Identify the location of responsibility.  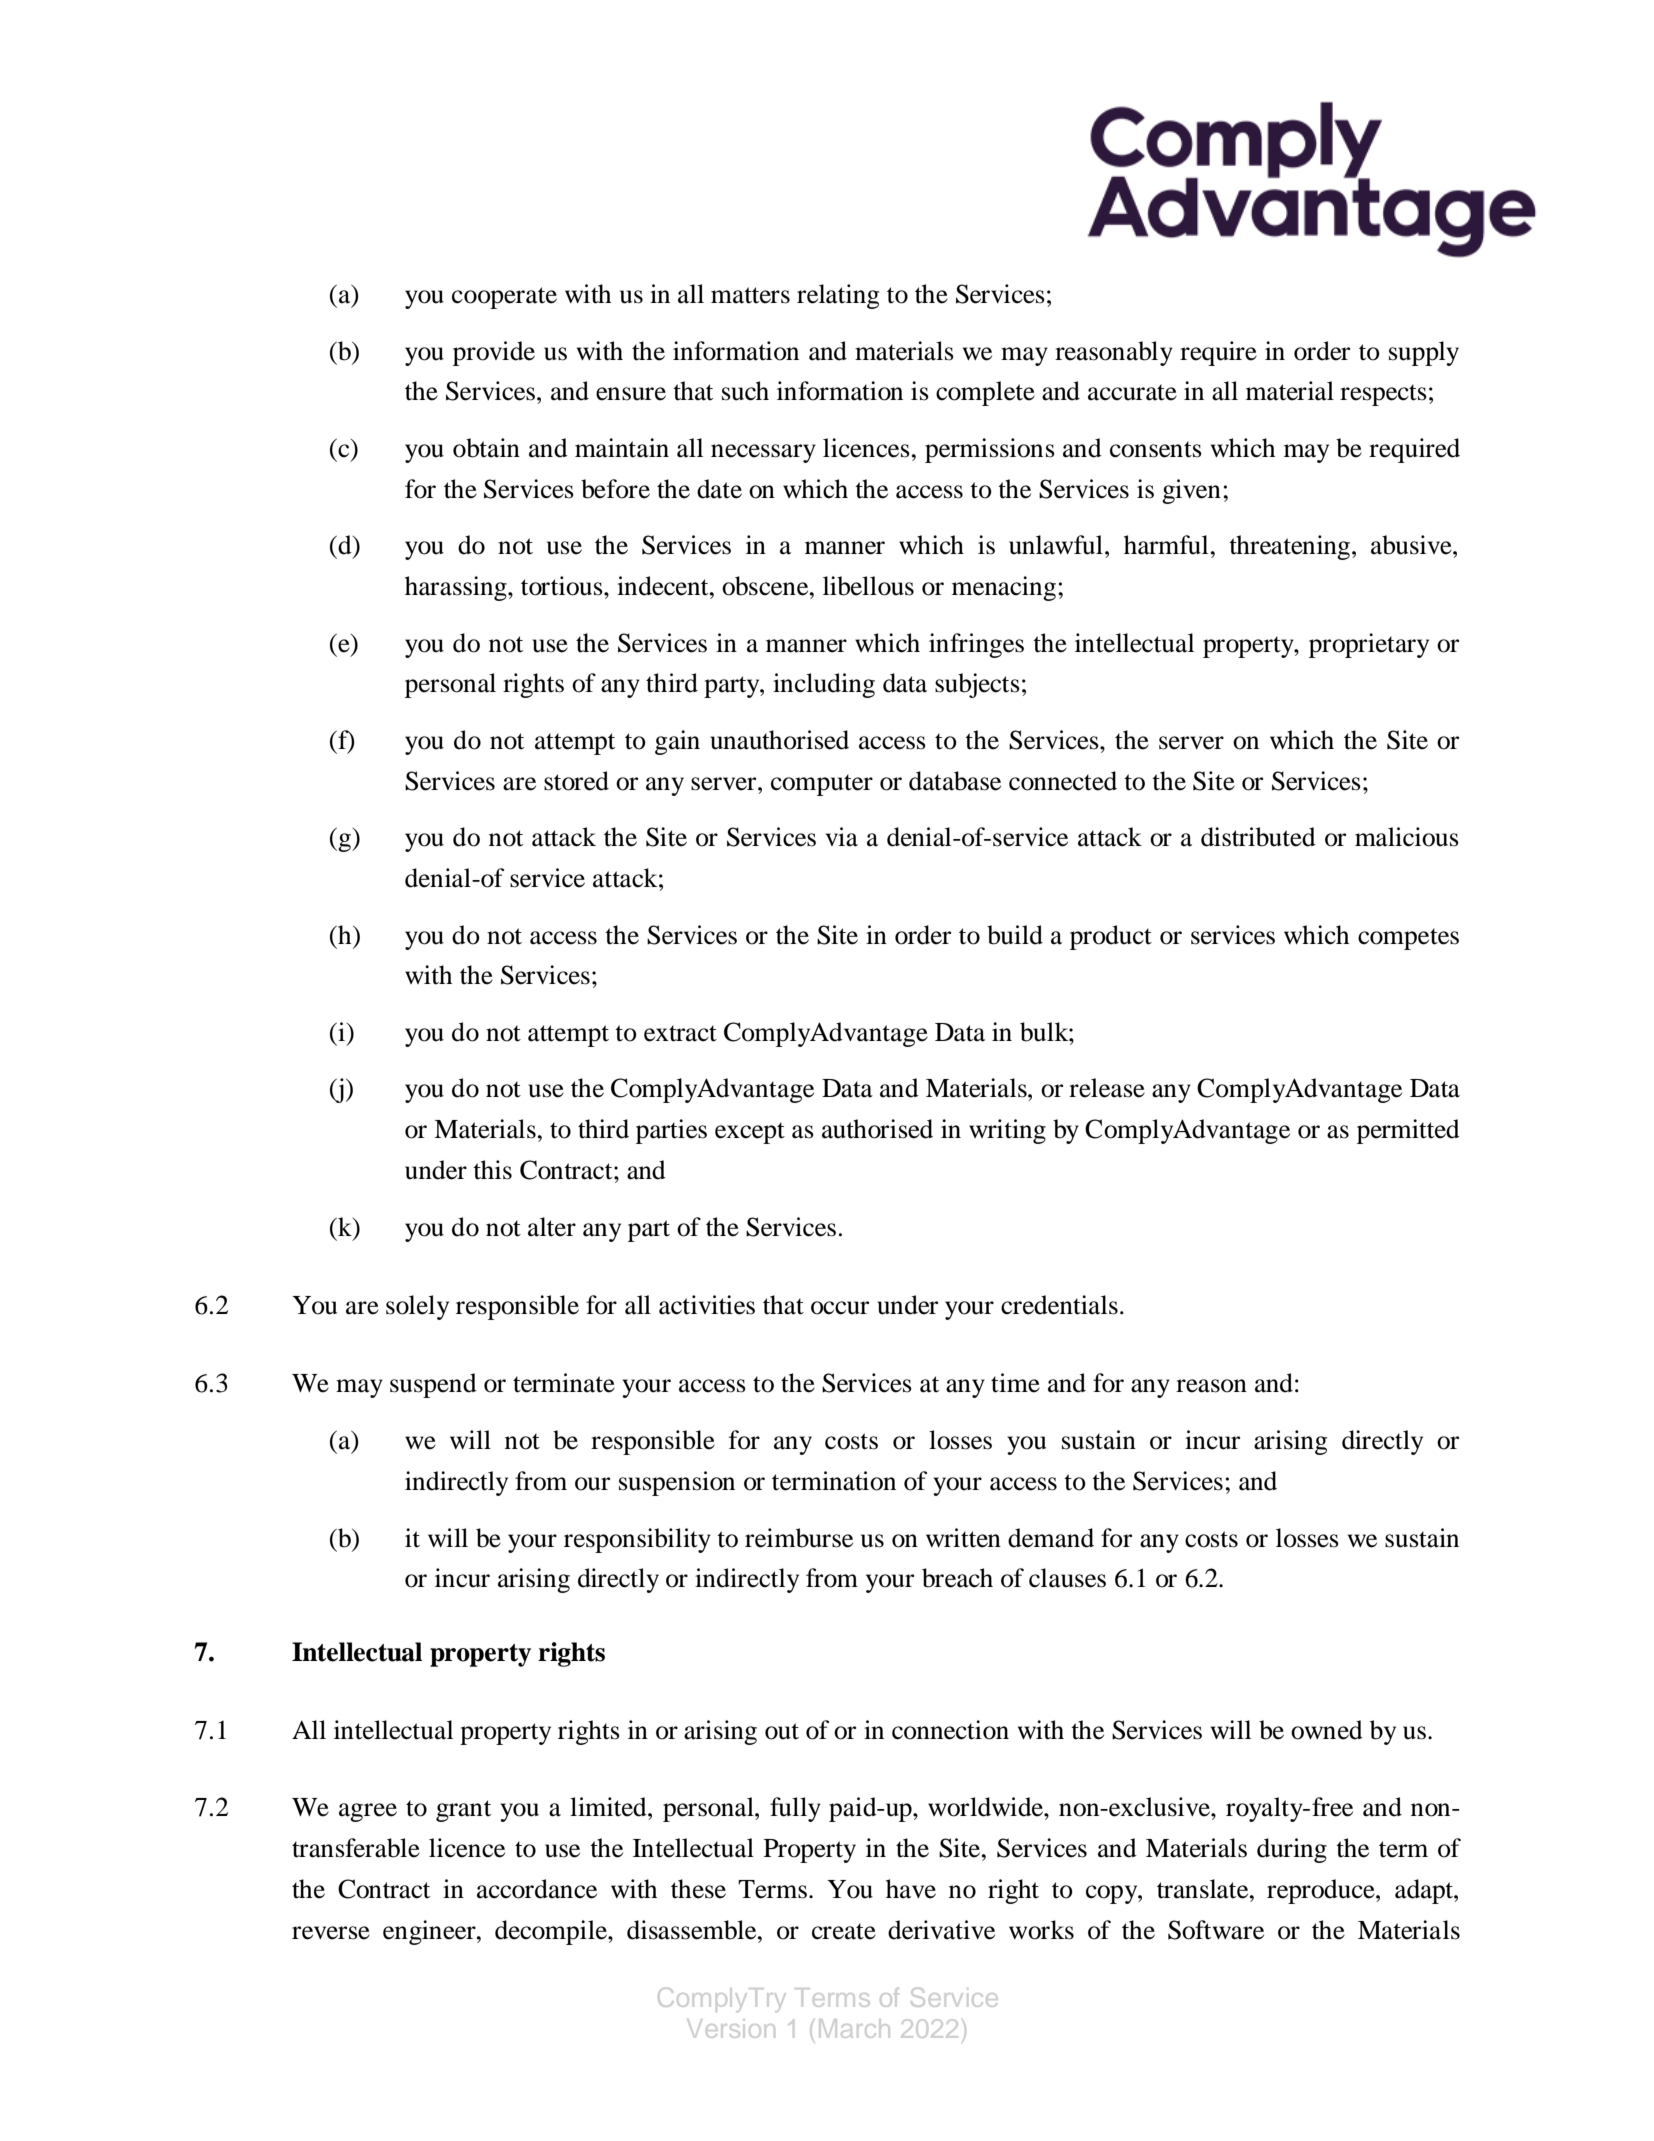
(637, 1540).
